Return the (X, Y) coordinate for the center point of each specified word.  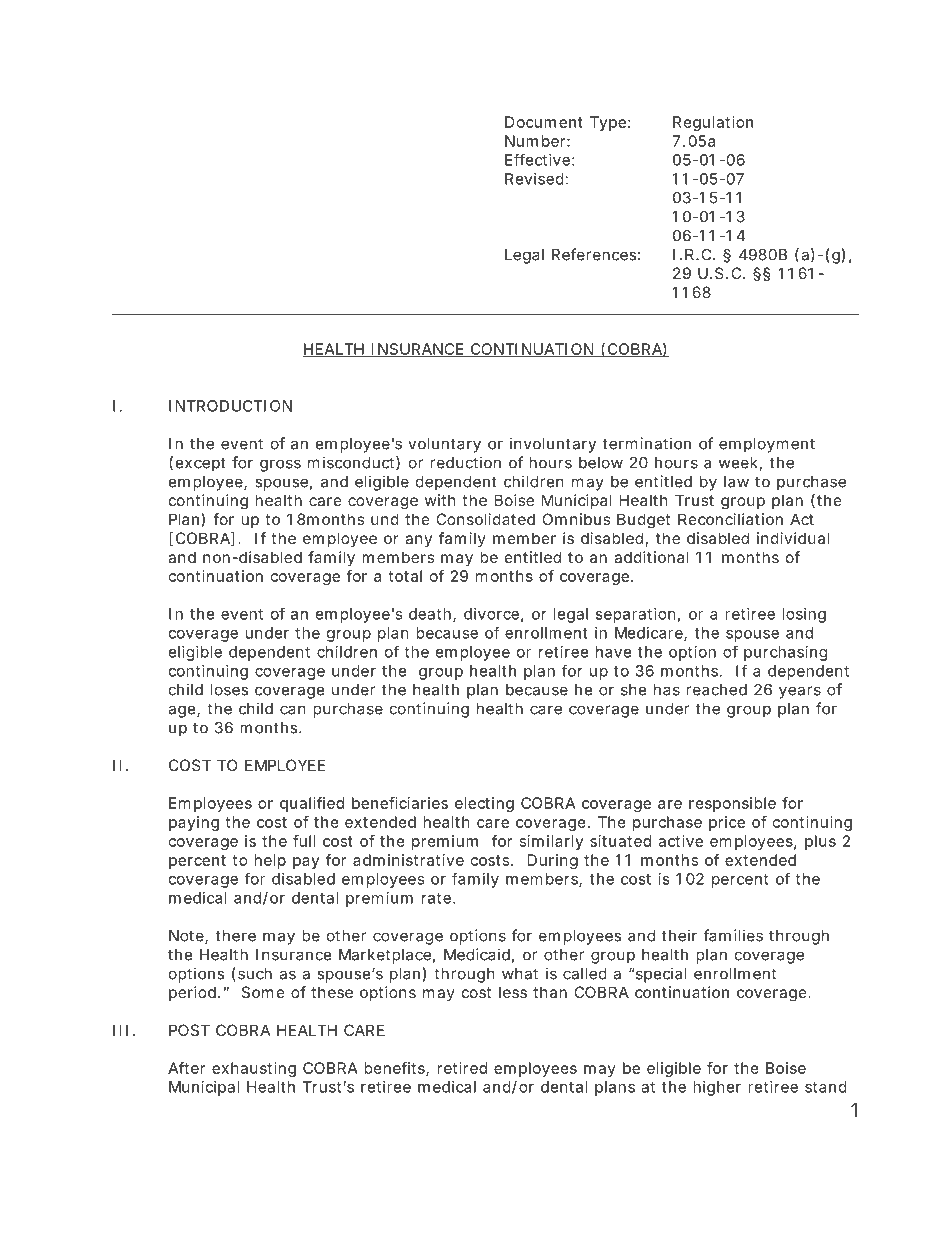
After (186, 1068)
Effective (537, 159)
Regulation (713, 123)
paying (194, 823)
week (739, 464)
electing (484, 804)
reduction (465, 462)
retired (462, 1068)
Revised (534, 179)
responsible (732, 804)
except (201, 464)
